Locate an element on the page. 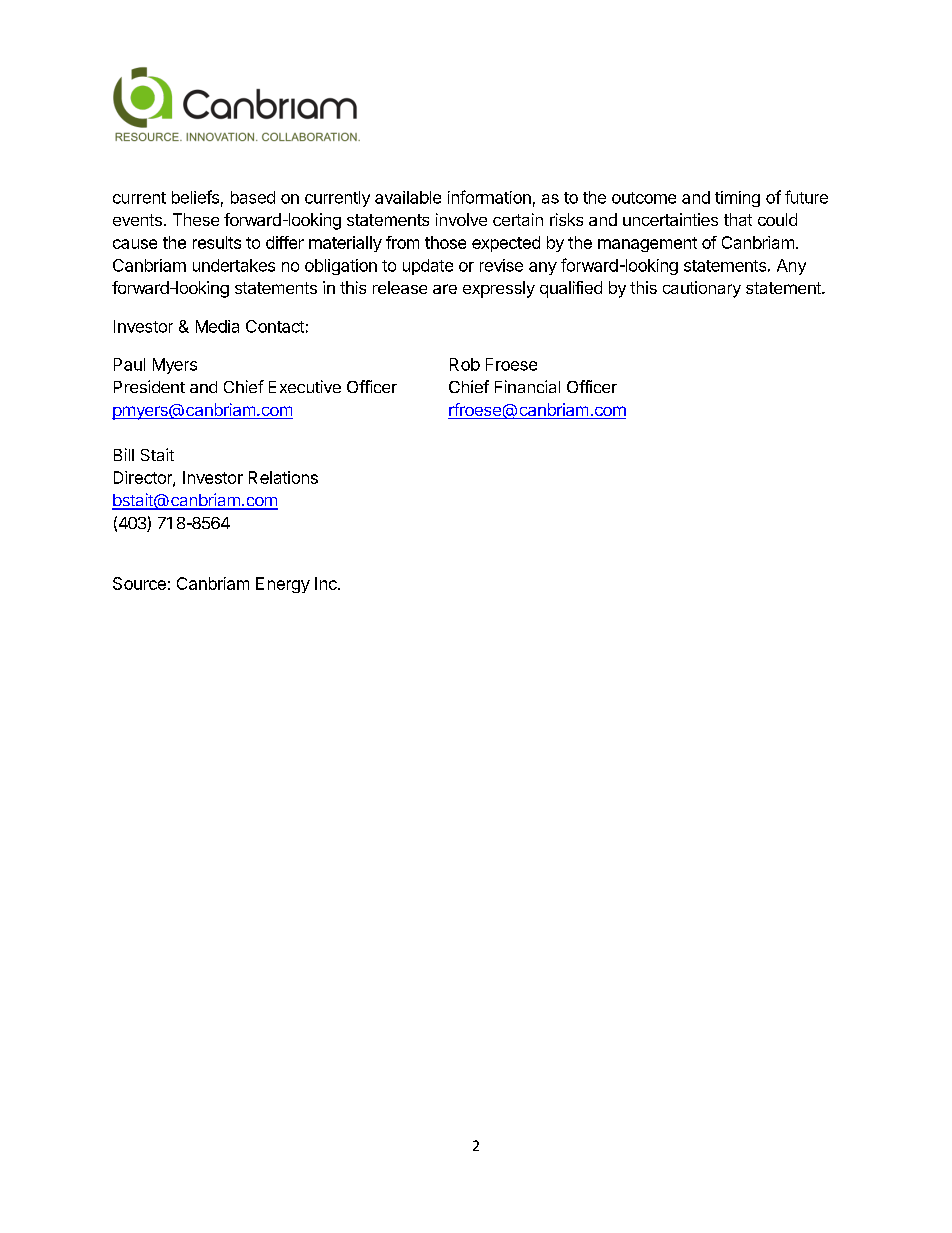 The image size is (952, 1233). Director is located at coordinates (144, 478).
